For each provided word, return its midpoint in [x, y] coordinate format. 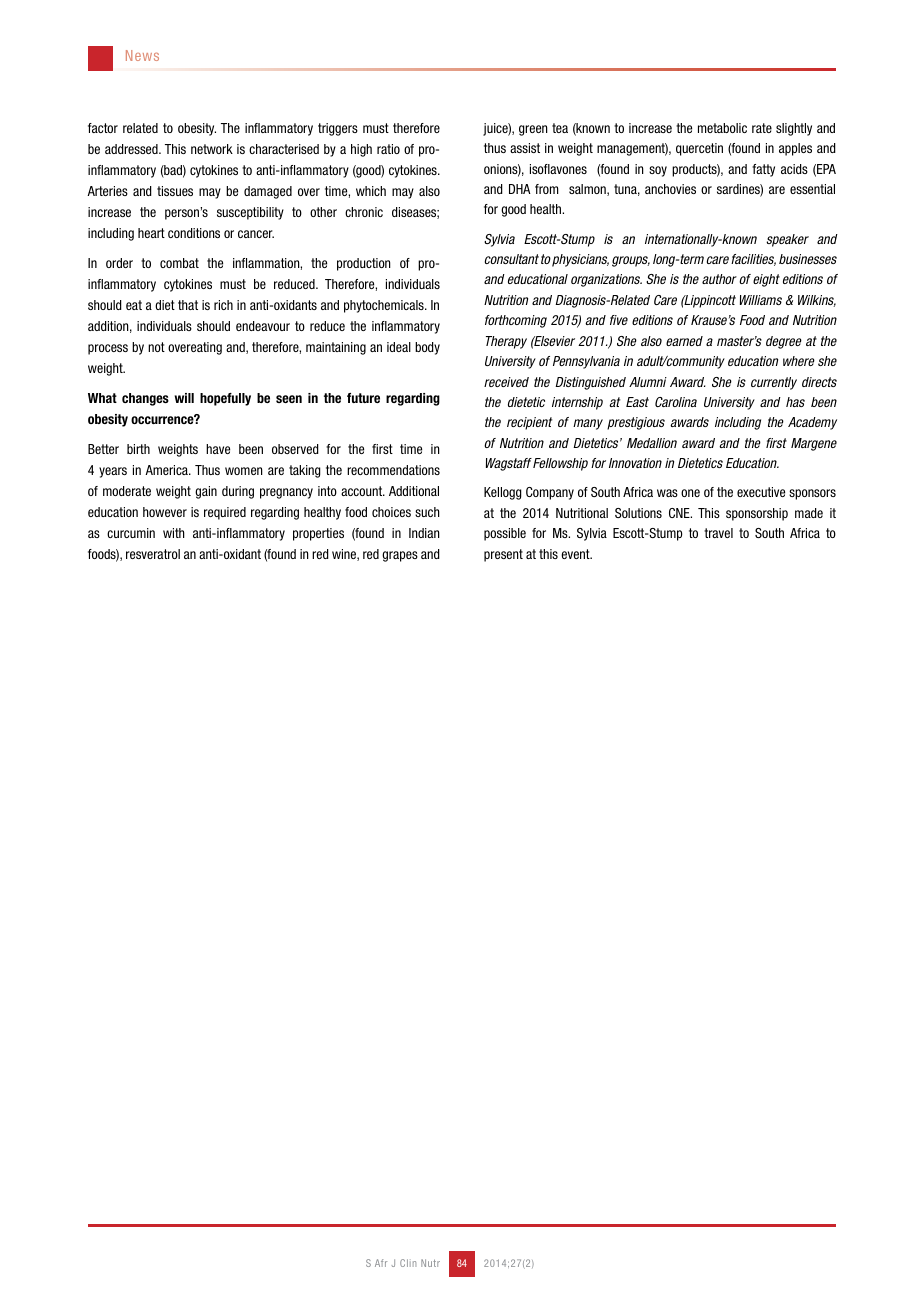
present [503, 555]
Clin [408, 1263]
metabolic [722, 128]
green [533, 130]
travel [718, 533]
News [142, 55]
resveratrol [153, 554]
